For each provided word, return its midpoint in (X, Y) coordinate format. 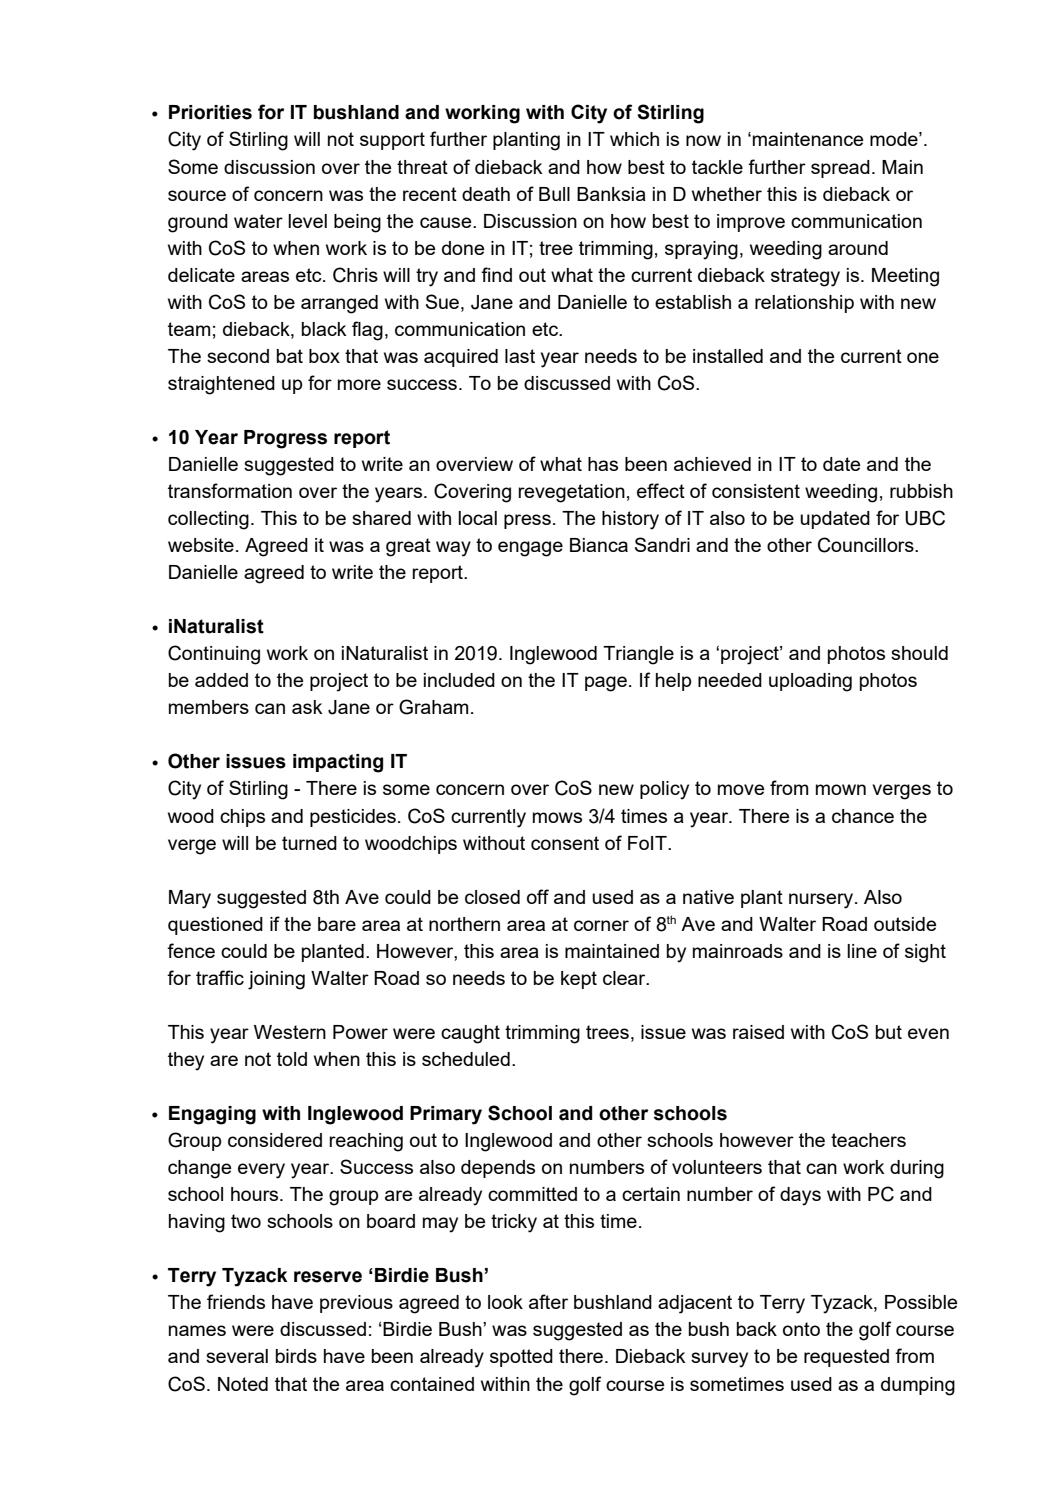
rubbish (921, 491)
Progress (285, 439)
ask (307, 707)
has (603, 464)
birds (296, 1356)
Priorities (210, 112)
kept (579, 980)
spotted (521, 1358)
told (292, 1059)
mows (557, 817)
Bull (554, 194)
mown (841, 789)
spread (840, 169)
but (889, 1032)
